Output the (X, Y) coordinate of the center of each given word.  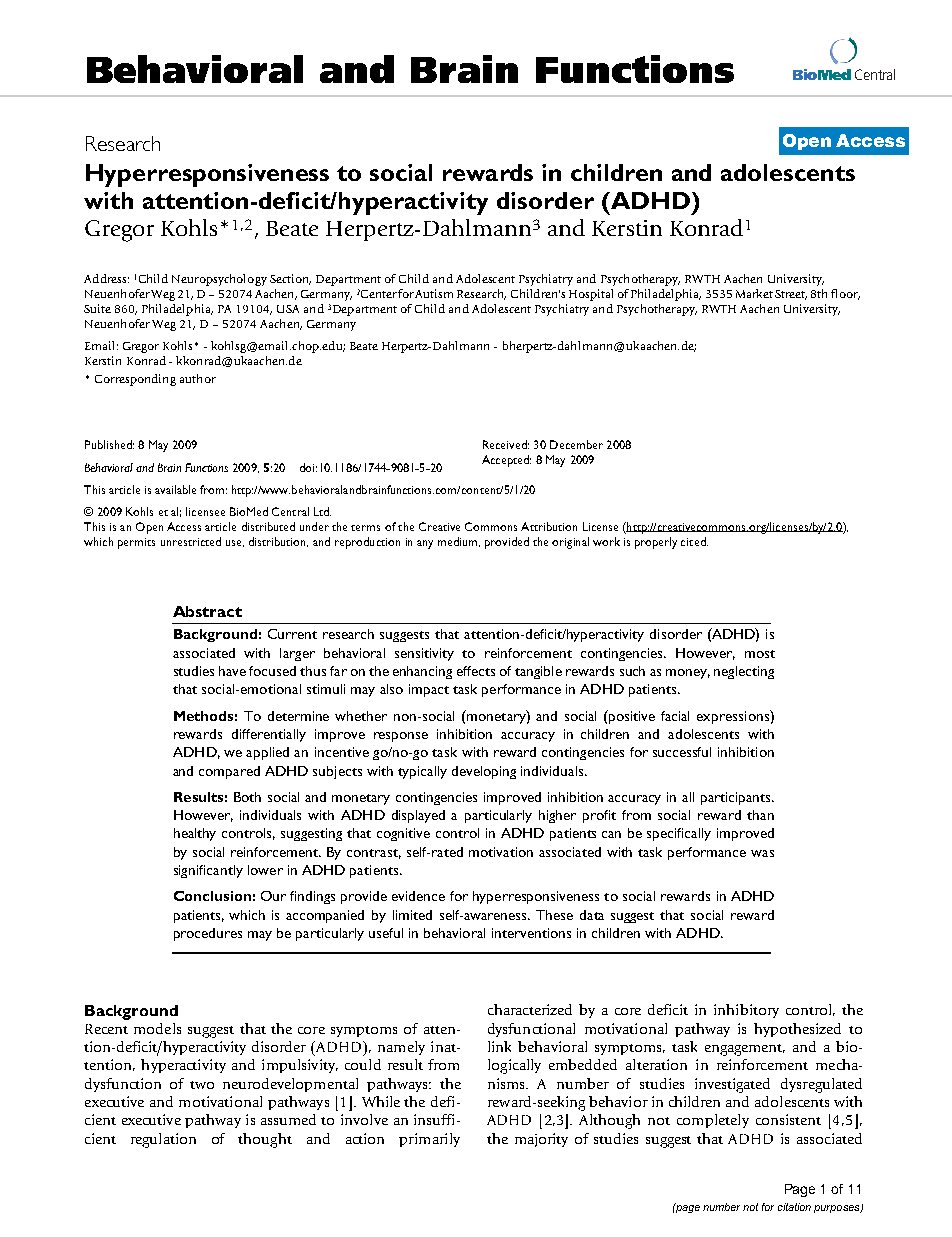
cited (694, 541)
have (232, 671)
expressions (734, 717)
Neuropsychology (219, 280)
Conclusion (212, 896)
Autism (434, 293)
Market (754, 293)
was (762, 853)
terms (365, 528)
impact (429, 690)
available (175, 489)
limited (412, 915)
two (202, 1085)
